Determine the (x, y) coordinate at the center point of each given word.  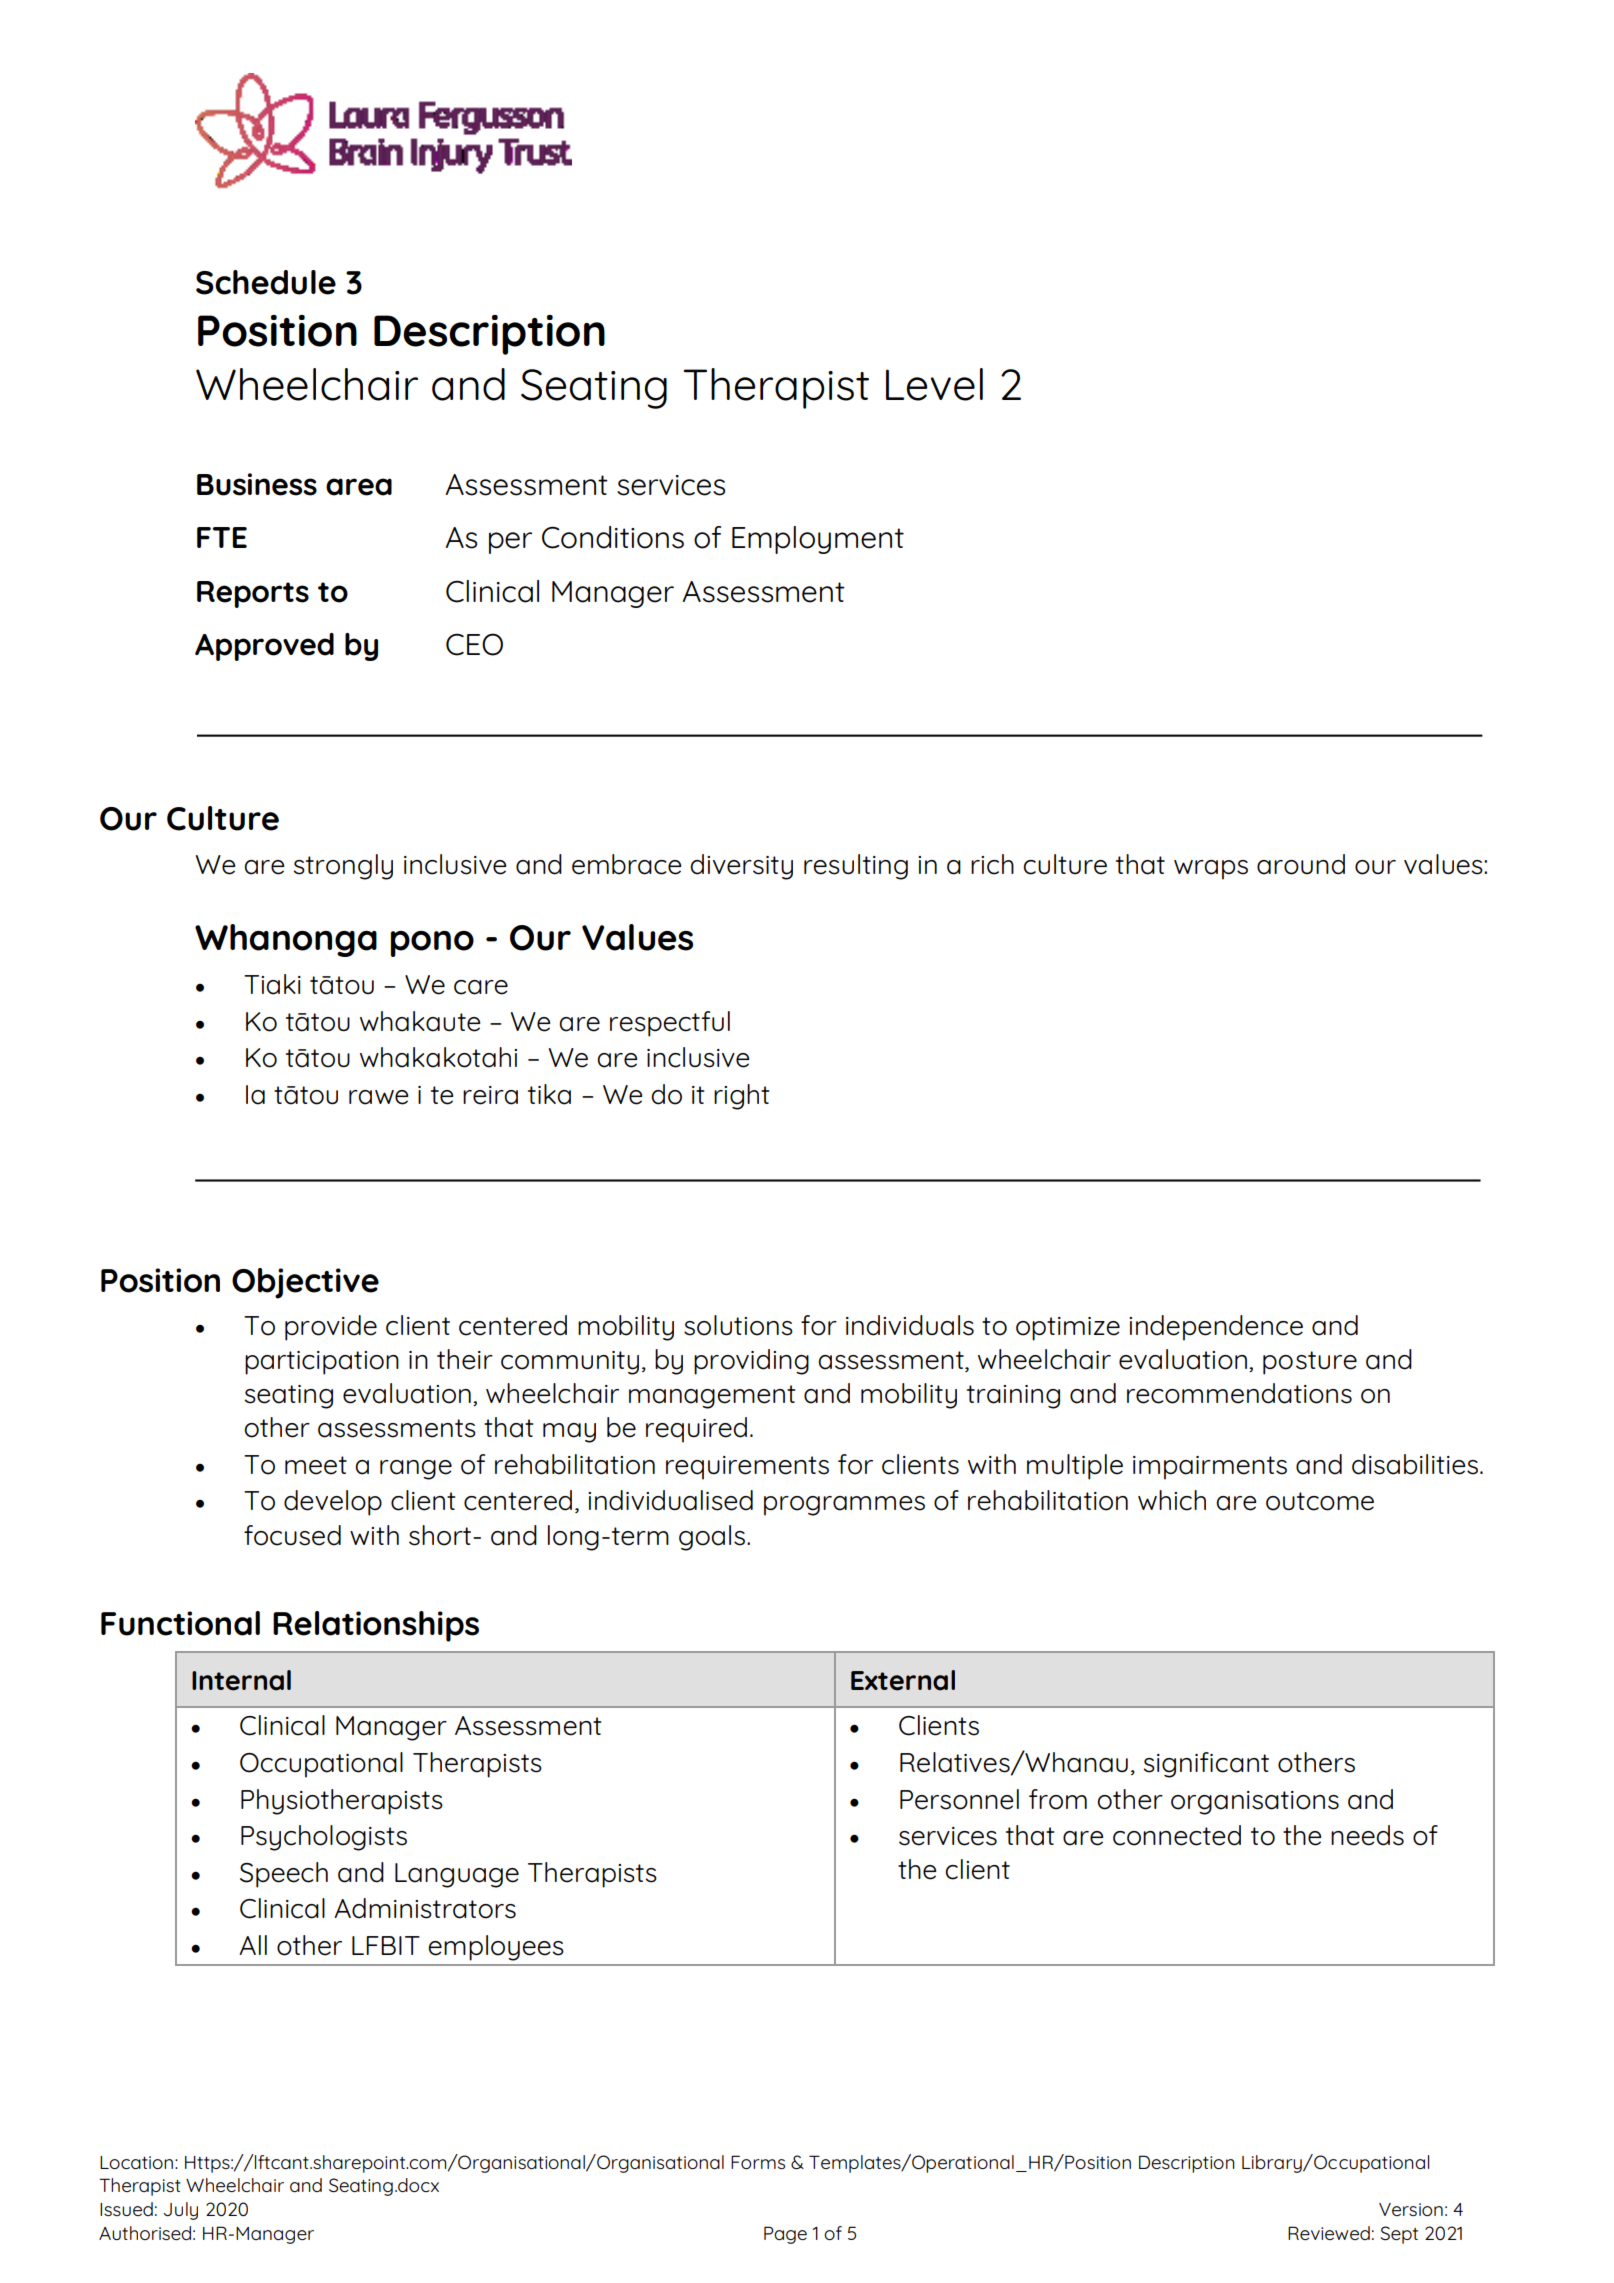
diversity (741, 867)
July (181, 2211)
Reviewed (1329, 2233)
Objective (305, 1283)
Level (934, 384)
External (903, 1680)
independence (1216, 1328)
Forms (758, 2162)
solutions (738, 1325)
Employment (818, 540)
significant (1206, 1765)
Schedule (266, 282)
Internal (241, 1680)
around (1301, 864)
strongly (343, 867)
